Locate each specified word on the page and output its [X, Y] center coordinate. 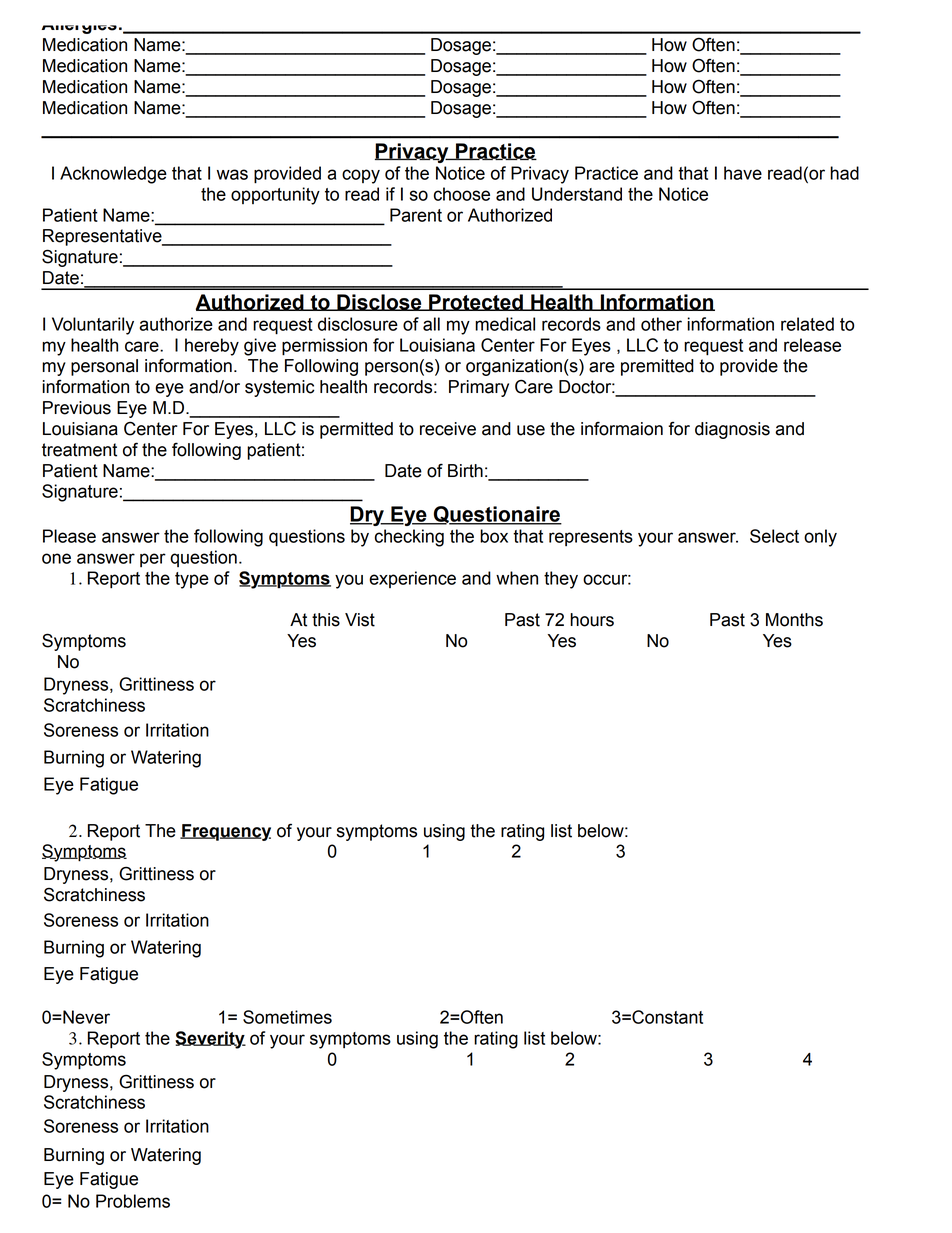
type [192, 580]
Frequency [225, 832]
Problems [133, 1201]
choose [462, 194]
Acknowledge [113, 175]
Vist [360, 620]
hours [592, 620]
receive [448, 429]
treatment [79, 450]
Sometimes [287, 1017]
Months [794, 620]
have [743, 173]
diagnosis [732, 430]
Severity [210, 1040]
